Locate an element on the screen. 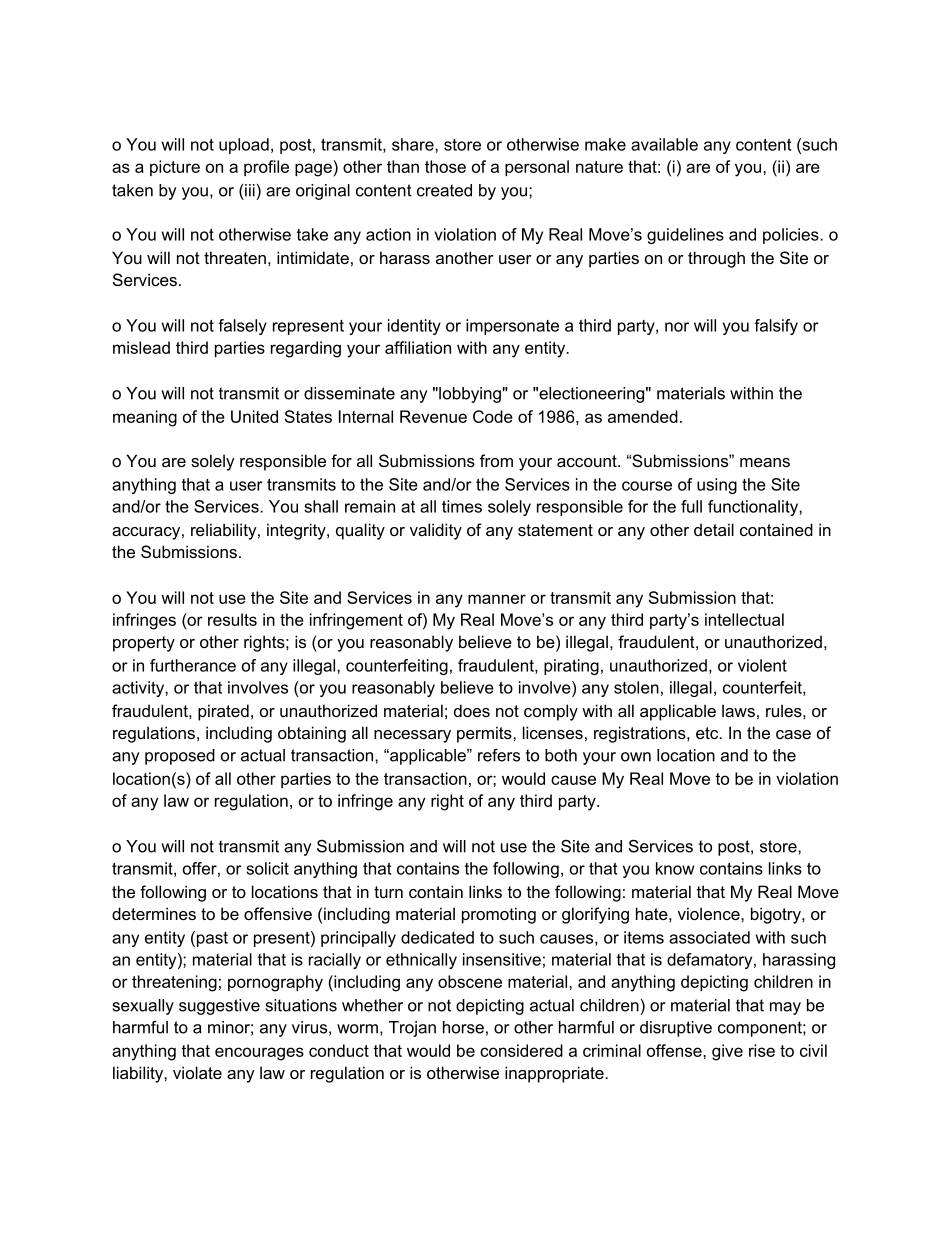  those is located at coordinates (445, 166).
